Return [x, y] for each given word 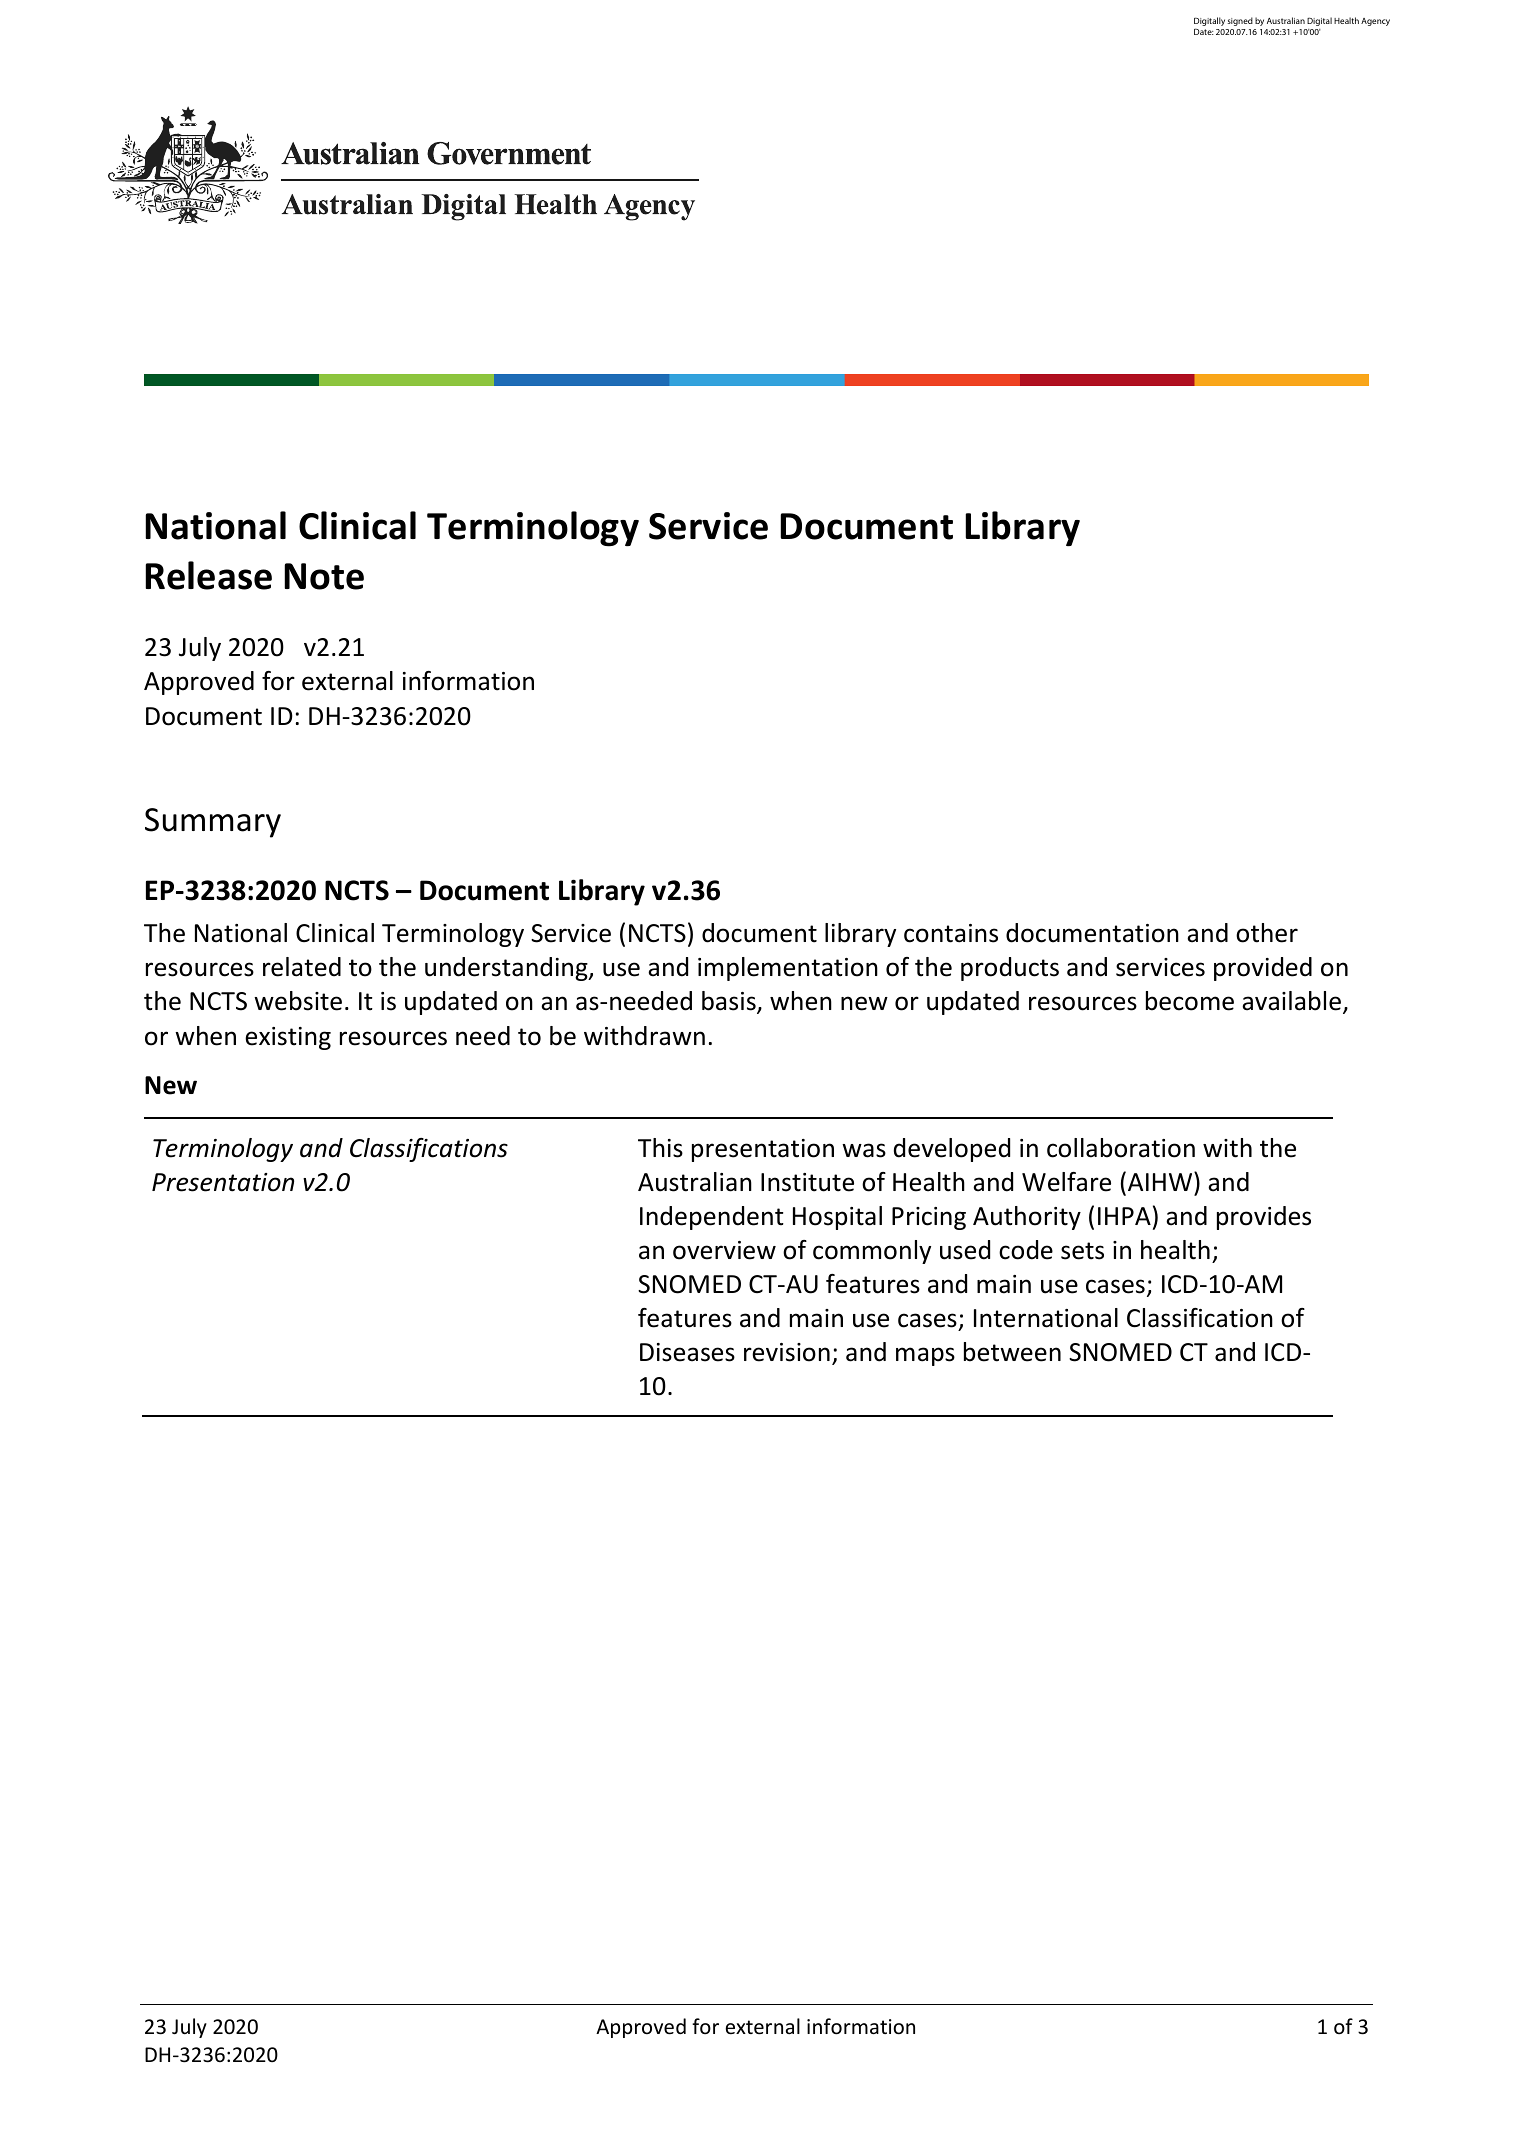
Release [208, 575]
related [302, 967]
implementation [788, 969]
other [1267, 933]
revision [787, 1352]
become [1190, 1001]
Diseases [687, 1352]
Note [324, 576]
